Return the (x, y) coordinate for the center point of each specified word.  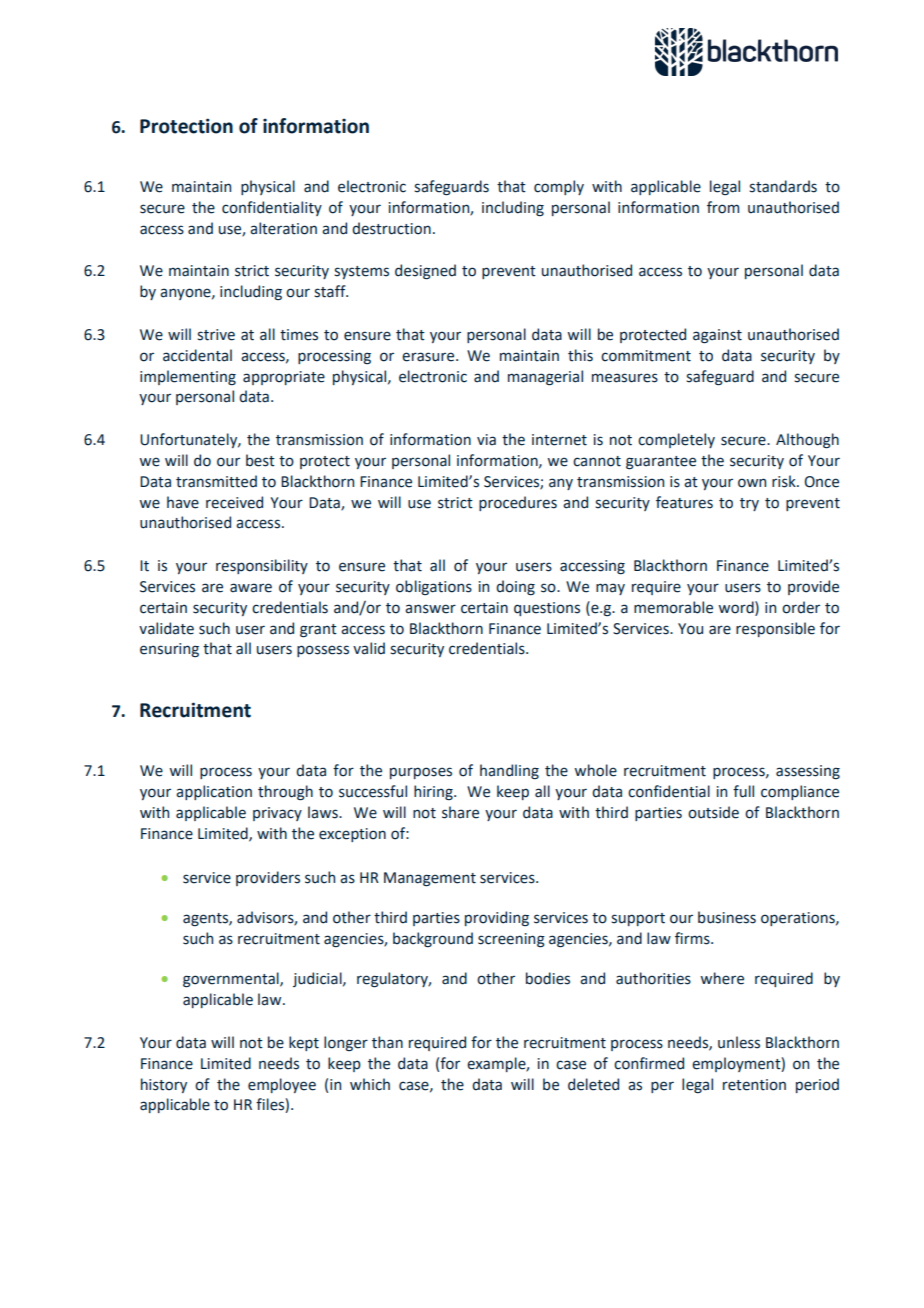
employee (282, 1085)
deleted (593, 1084)
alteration (283, 228)
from (723, 207)
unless (739, 1042)
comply (559, 187)
